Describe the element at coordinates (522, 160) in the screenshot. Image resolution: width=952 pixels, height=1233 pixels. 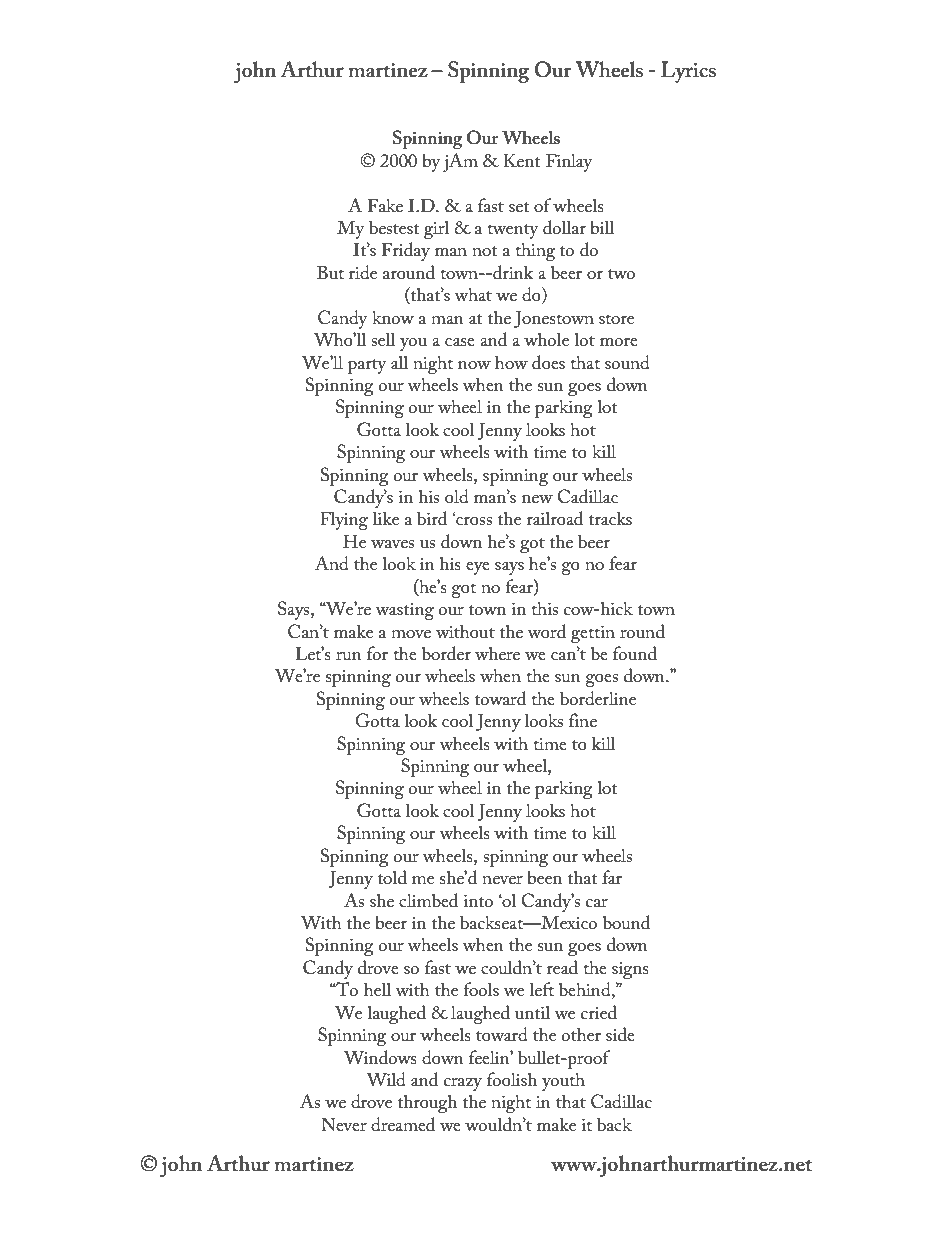
I see `Kent` at that location.
